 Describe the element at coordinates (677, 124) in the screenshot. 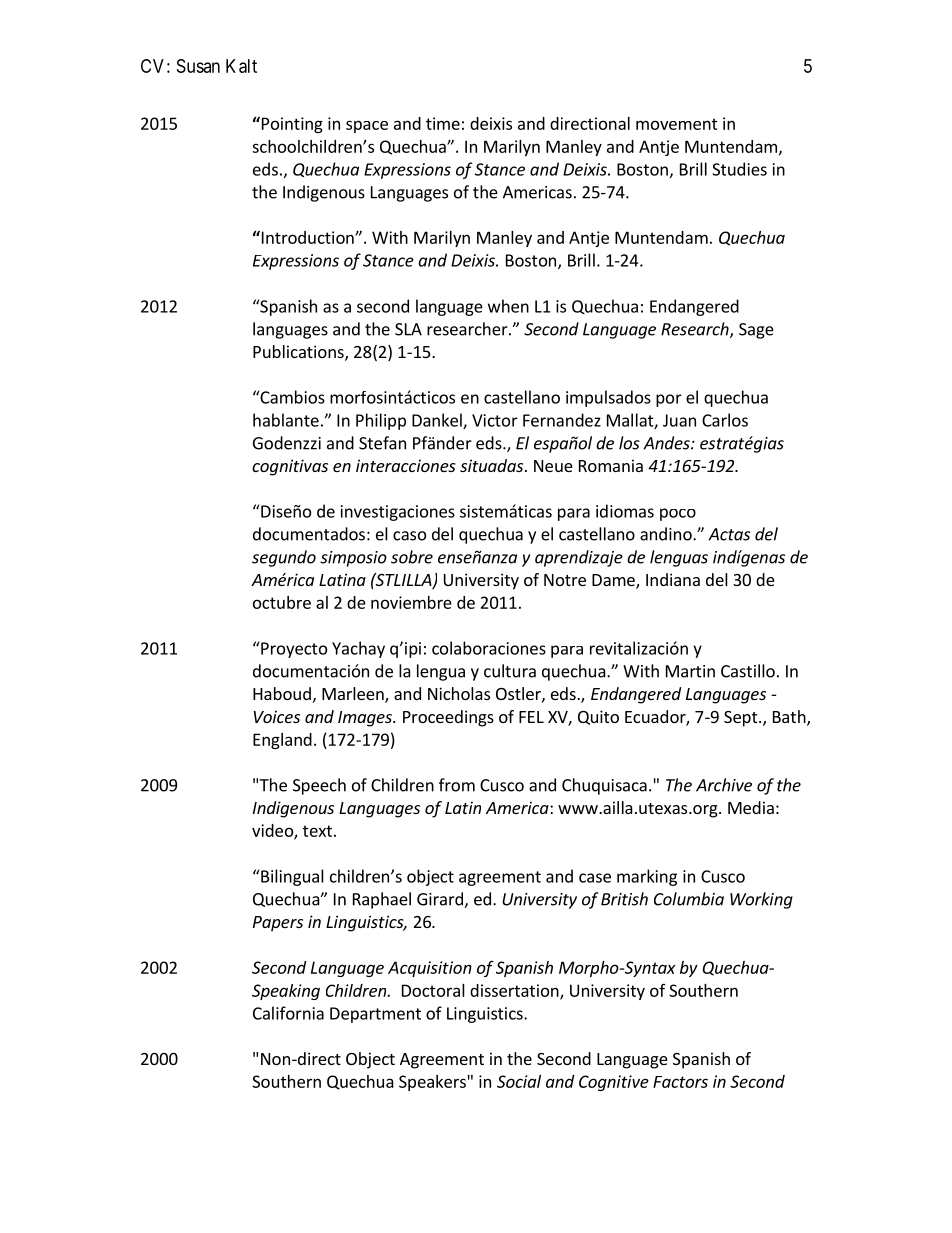

I see `movement` at that location.
